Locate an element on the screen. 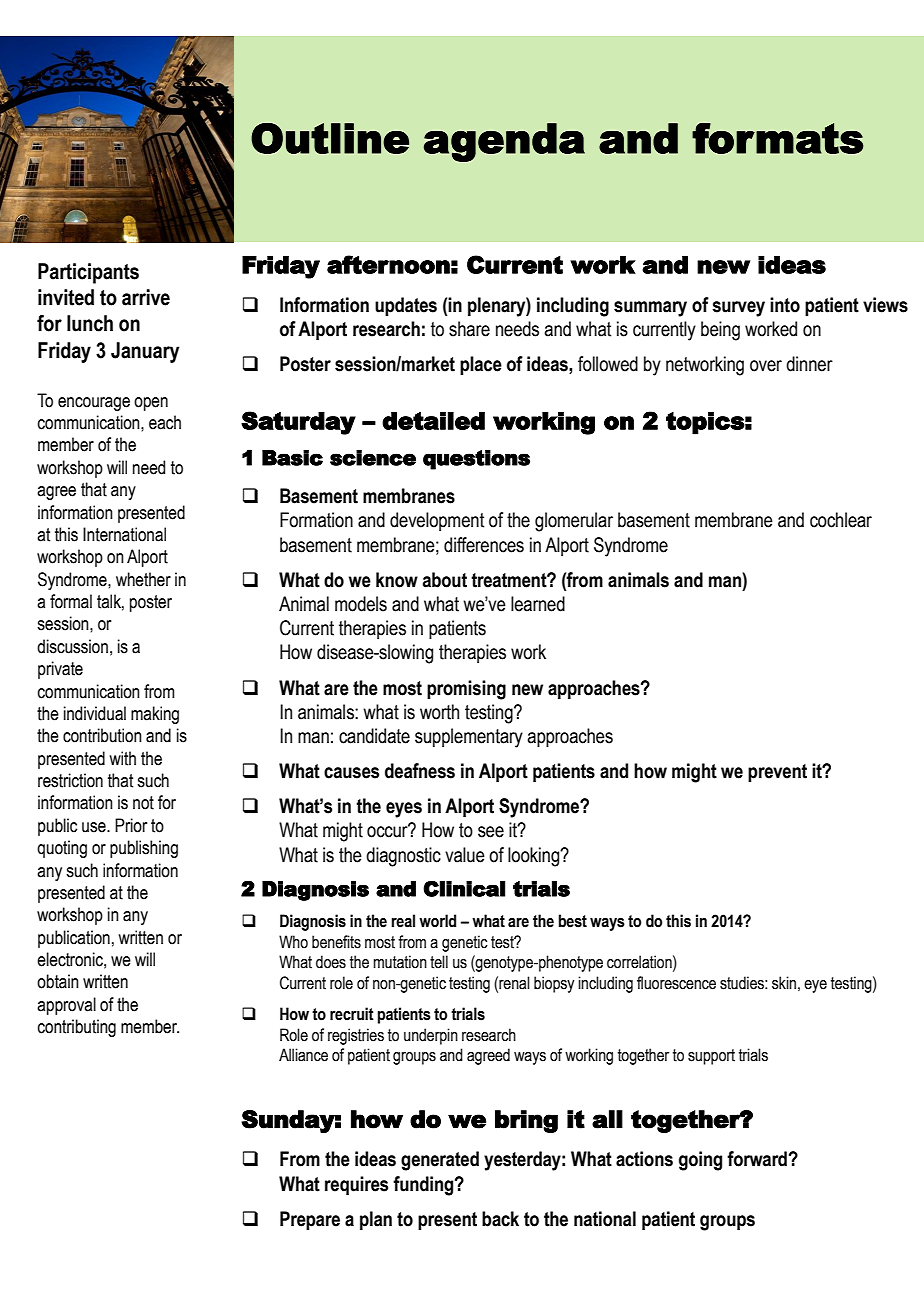 Image resolution: width=924 pixels, height=1308 pixels. skin is located at coordinates (784, 983).
